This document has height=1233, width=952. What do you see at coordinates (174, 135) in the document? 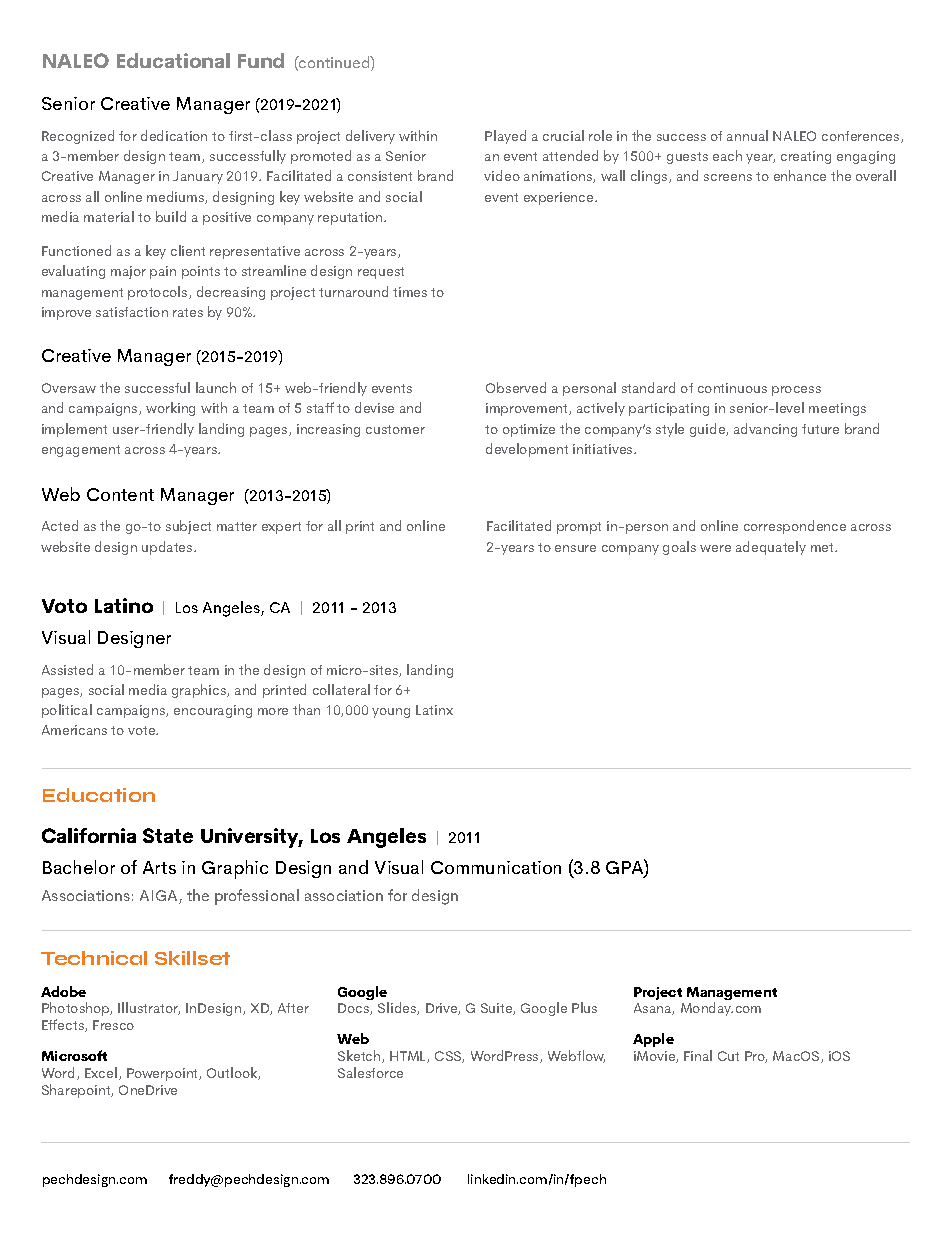
I see `dedication` at bounding box center [174, 135].
